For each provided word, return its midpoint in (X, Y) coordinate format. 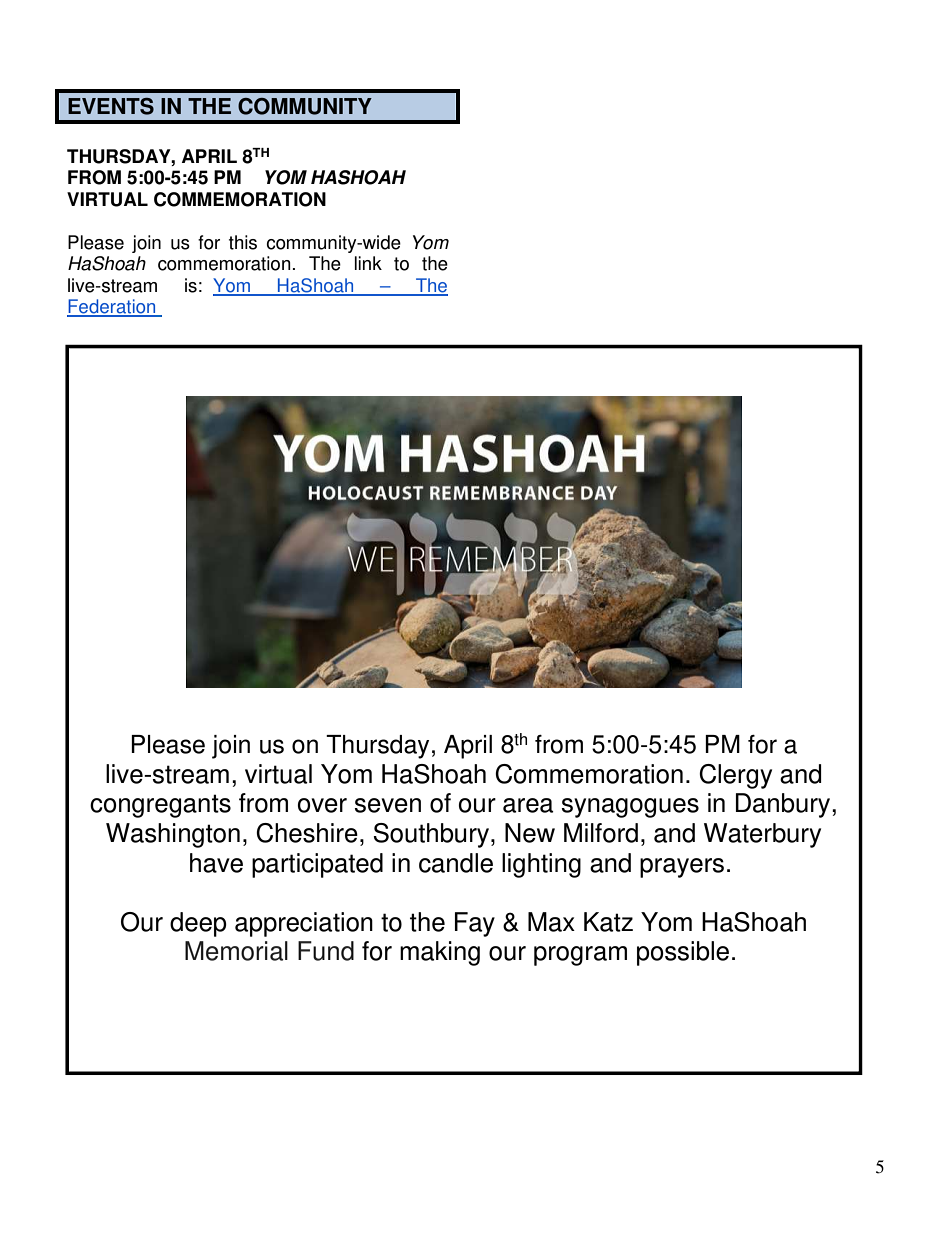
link (368, 263)
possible (683, 953)
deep (198, 924)
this (243, 242)
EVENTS (111, 106)
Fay (475, 924)
